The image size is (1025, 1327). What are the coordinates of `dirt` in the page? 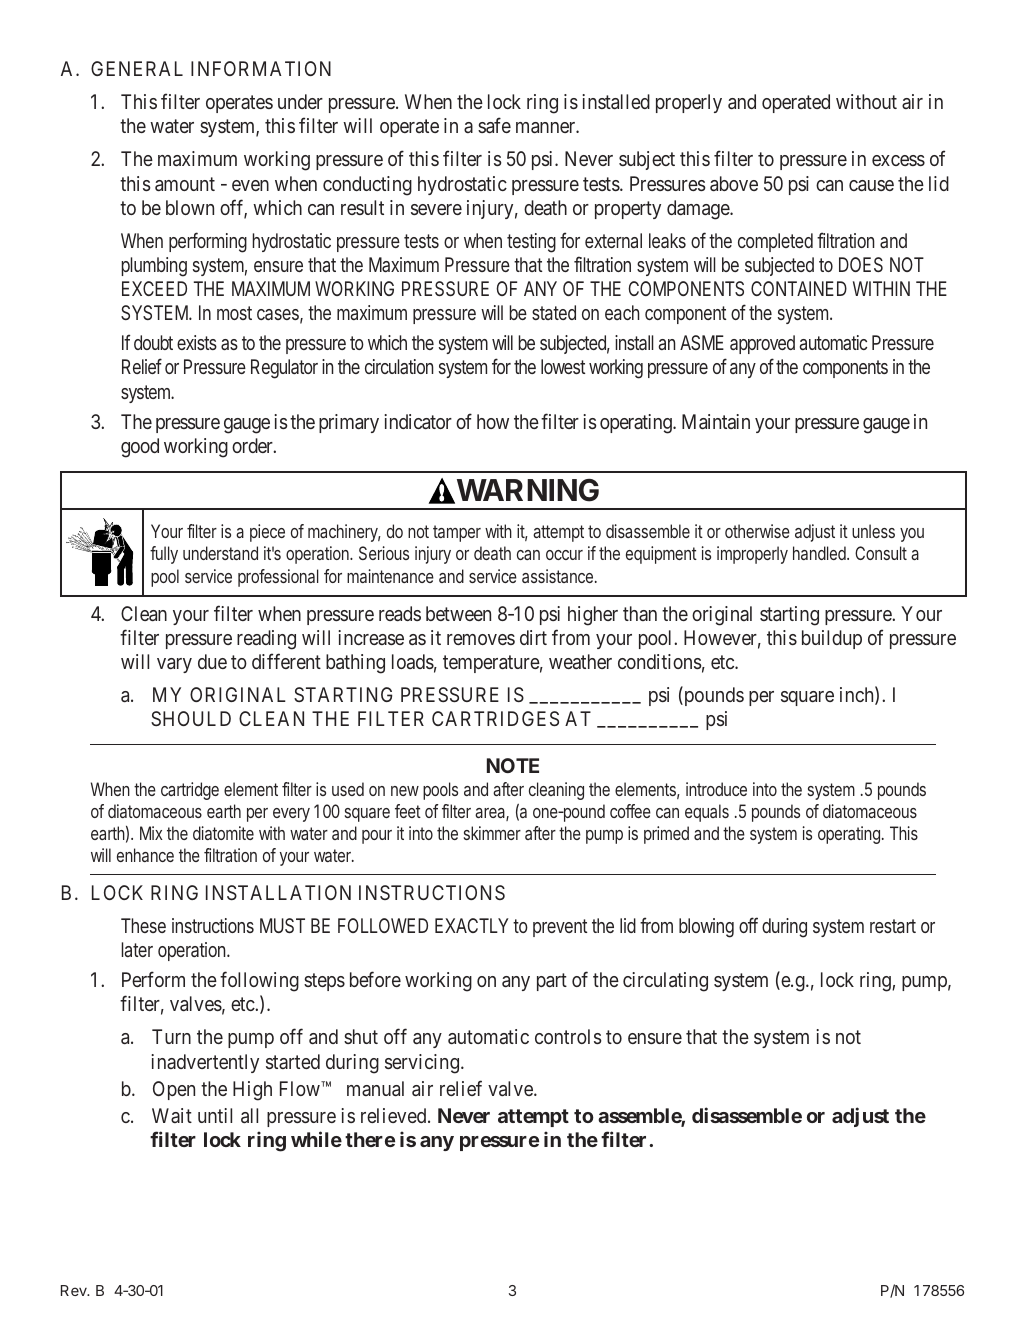 It's located at (533, 637).
